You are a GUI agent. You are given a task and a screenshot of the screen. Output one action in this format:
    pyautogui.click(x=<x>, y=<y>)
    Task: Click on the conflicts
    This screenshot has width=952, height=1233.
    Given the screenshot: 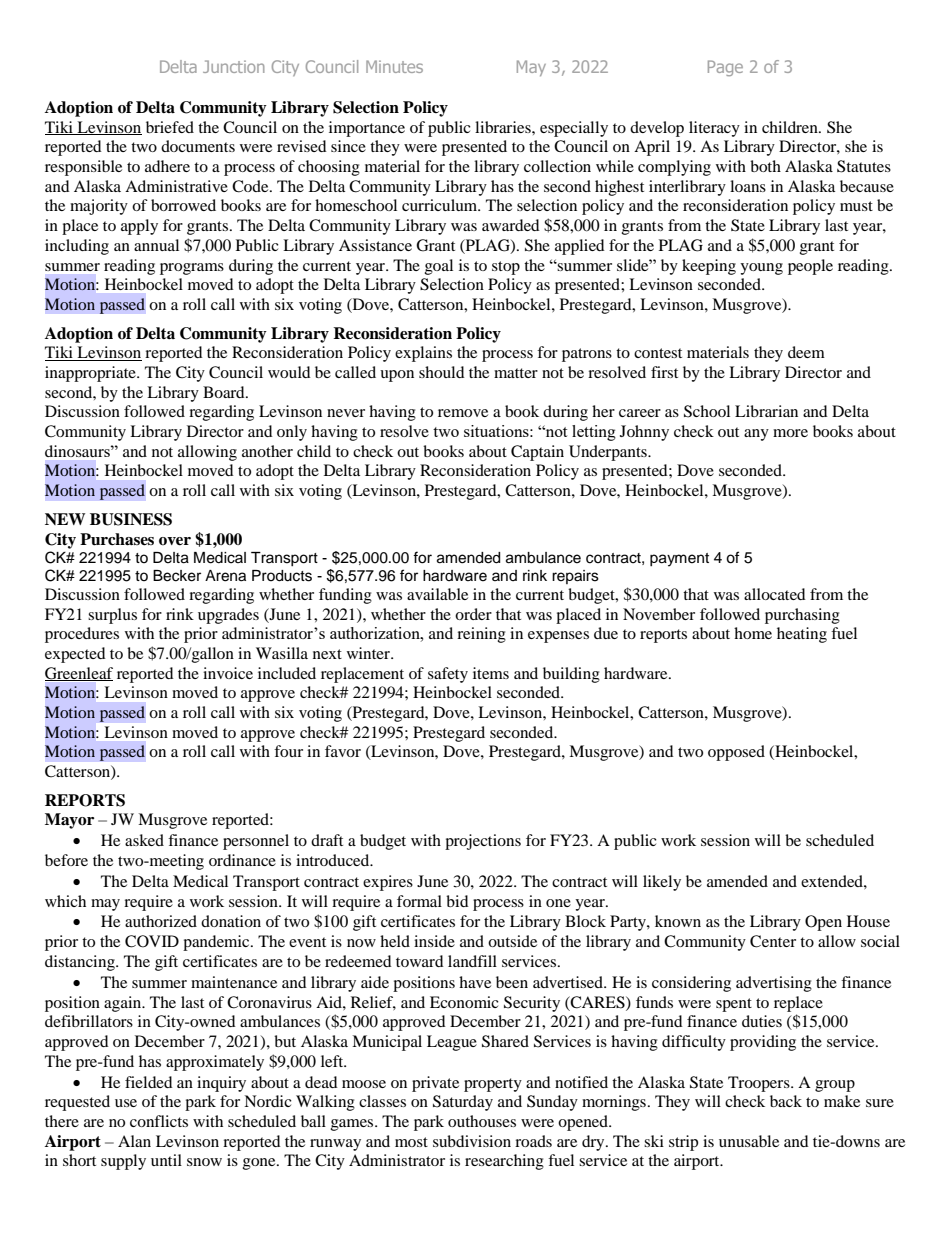 What is the action you would take?
    pyautogui.click(x=159, y=1121)
